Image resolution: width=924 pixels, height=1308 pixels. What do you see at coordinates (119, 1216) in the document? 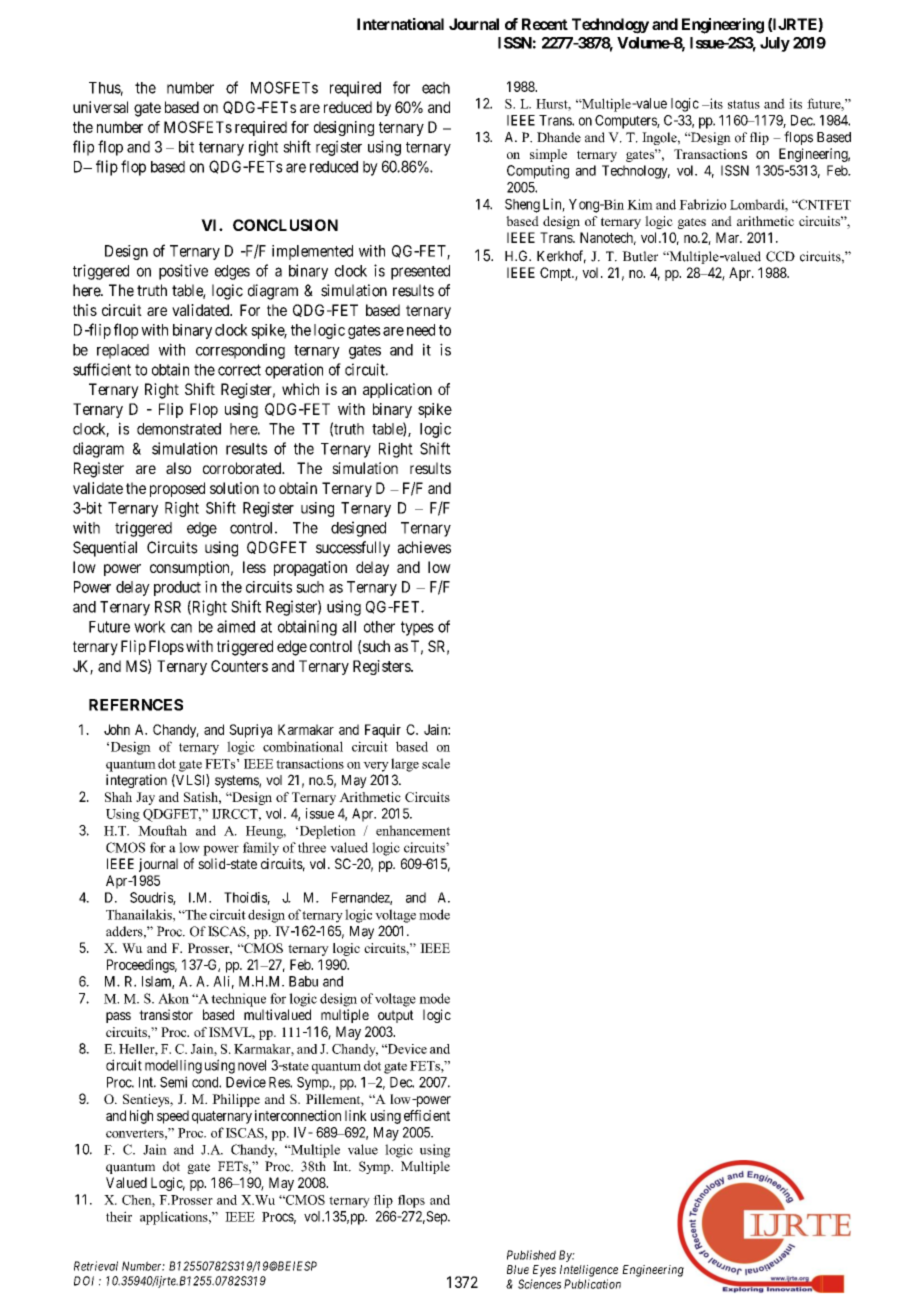
I see `their` at bounding box center [119, 1216].
